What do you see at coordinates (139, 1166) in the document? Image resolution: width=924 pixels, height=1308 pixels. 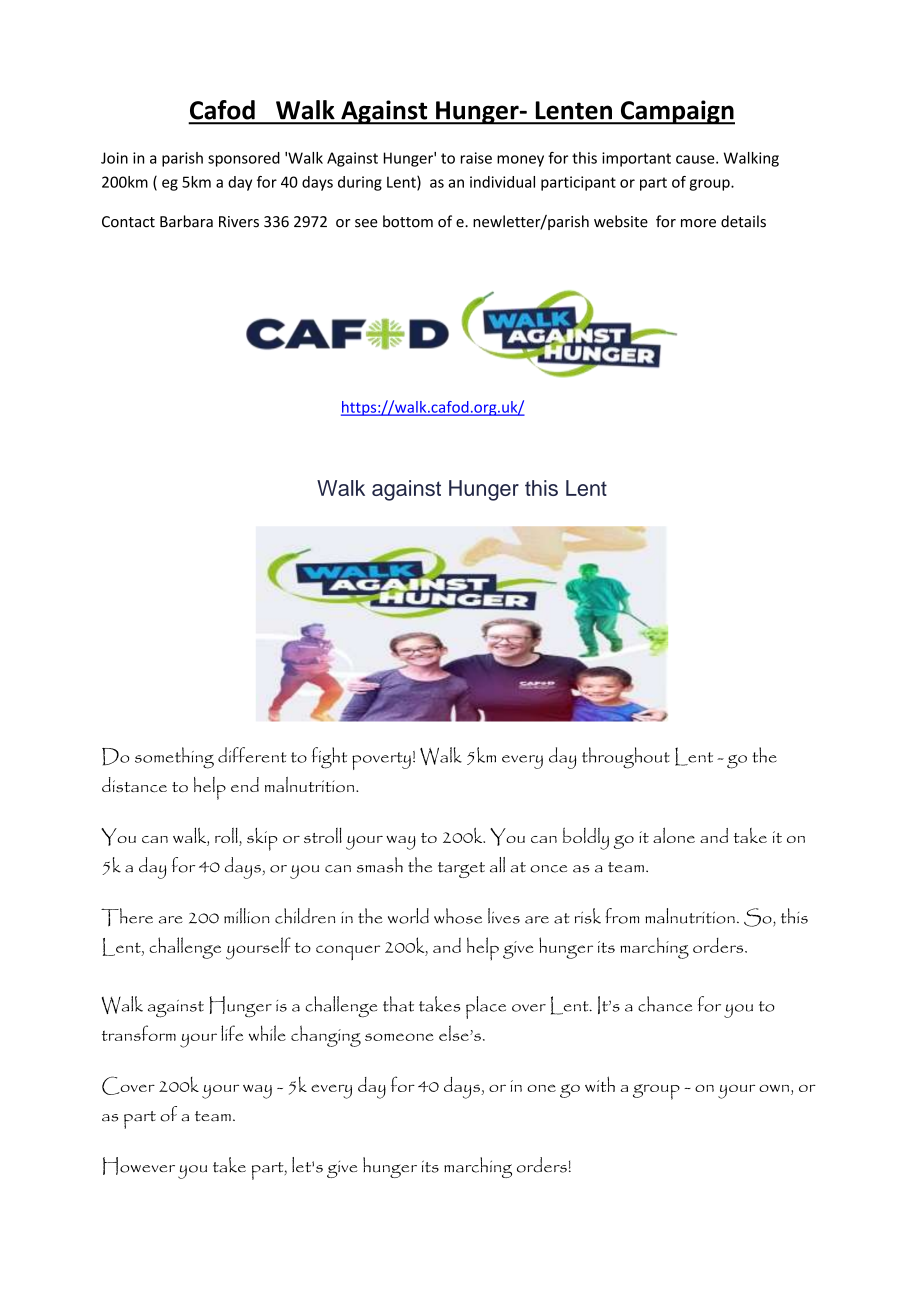 I see `However` at bounding box center [139, 1166].
